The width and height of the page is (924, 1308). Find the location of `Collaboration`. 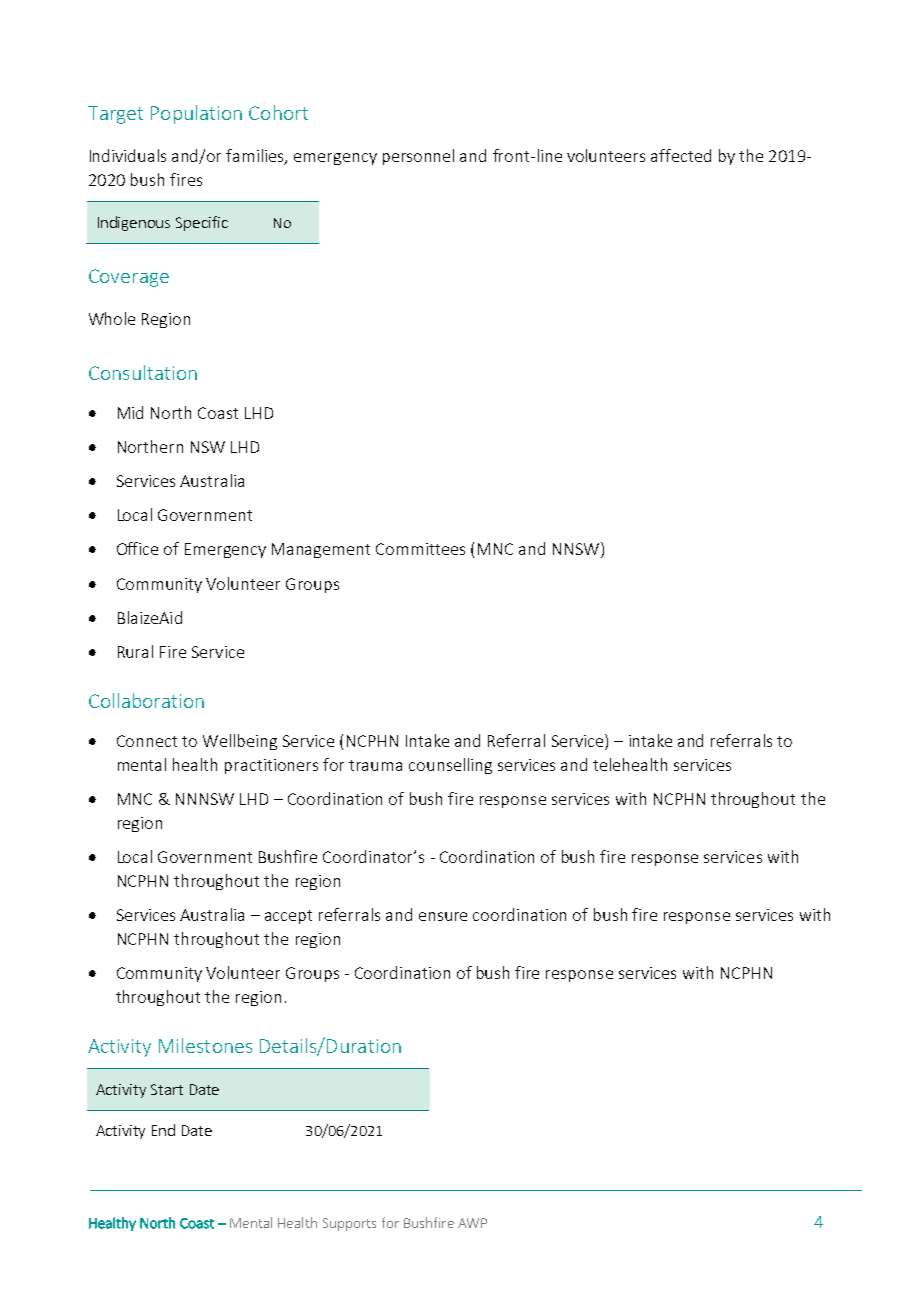

Collaboration is located at coordinates (146, 700).
